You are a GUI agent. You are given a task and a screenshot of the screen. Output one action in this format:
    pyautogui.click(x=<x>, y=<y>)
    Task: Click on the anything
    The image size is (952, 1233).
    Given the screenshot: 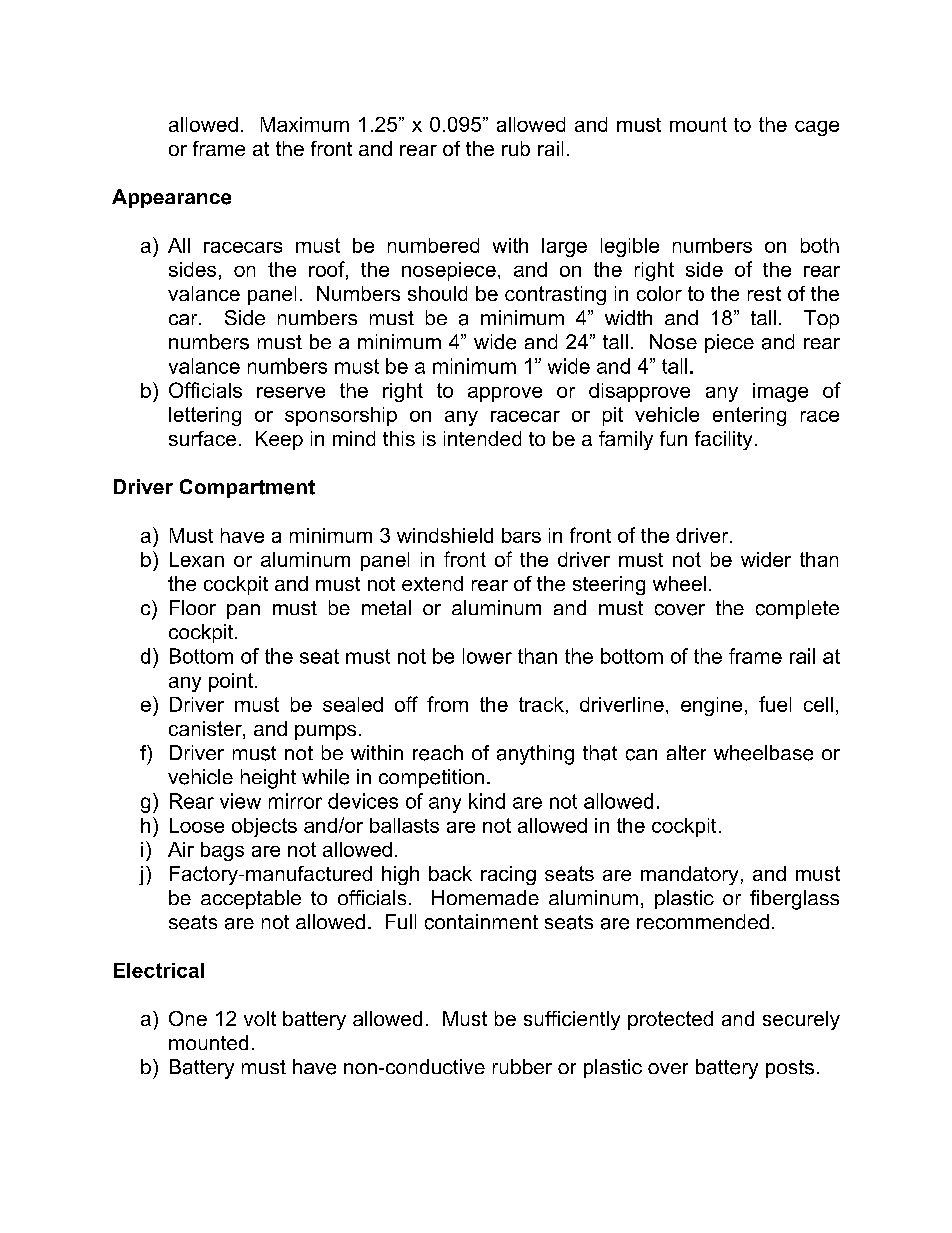 What is the action you would take?
    pyautogui.click(x=535, y=755)
